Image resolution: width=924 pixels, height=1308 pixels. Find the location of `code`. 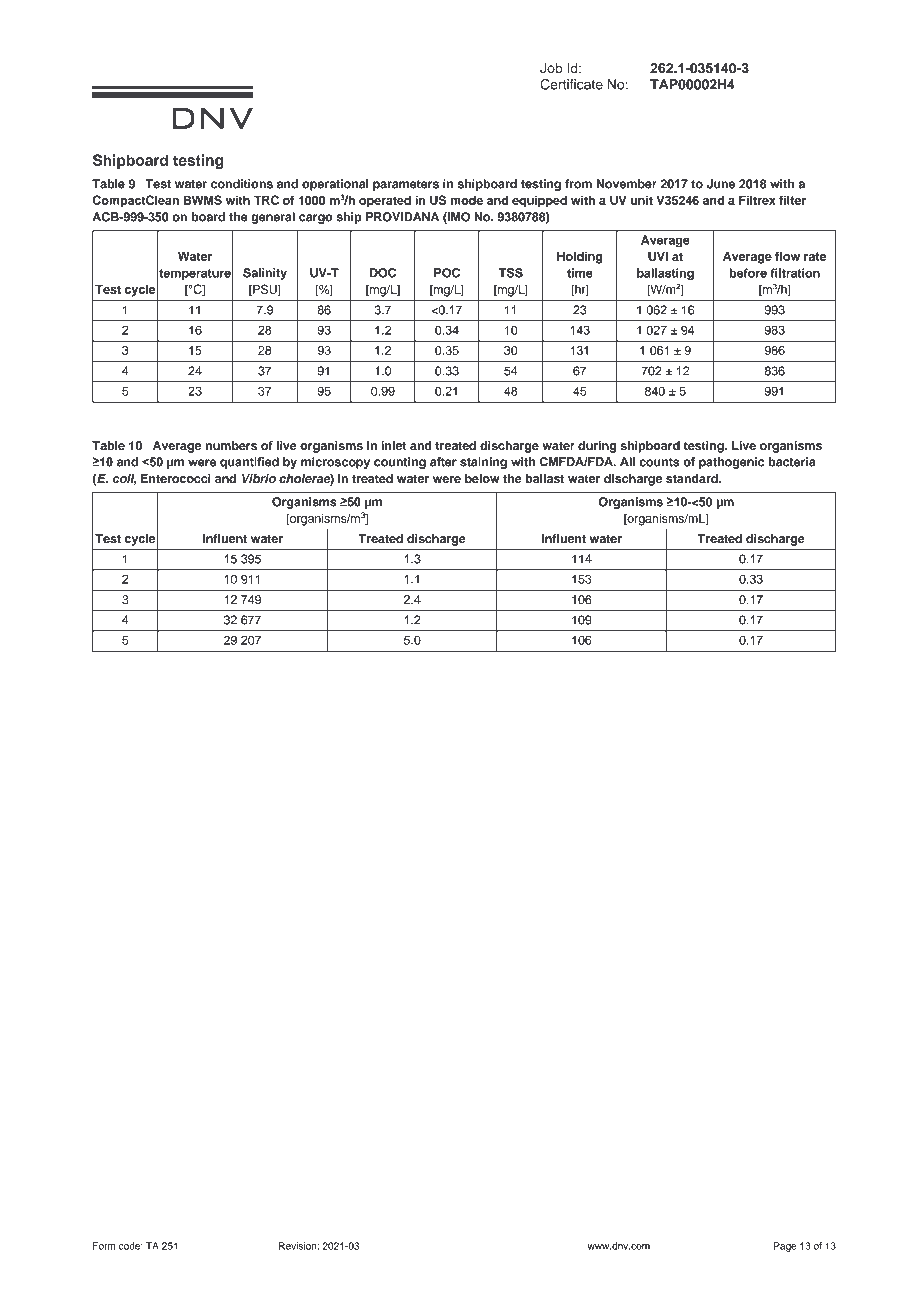

code is located at coordinates (131, 1246).
